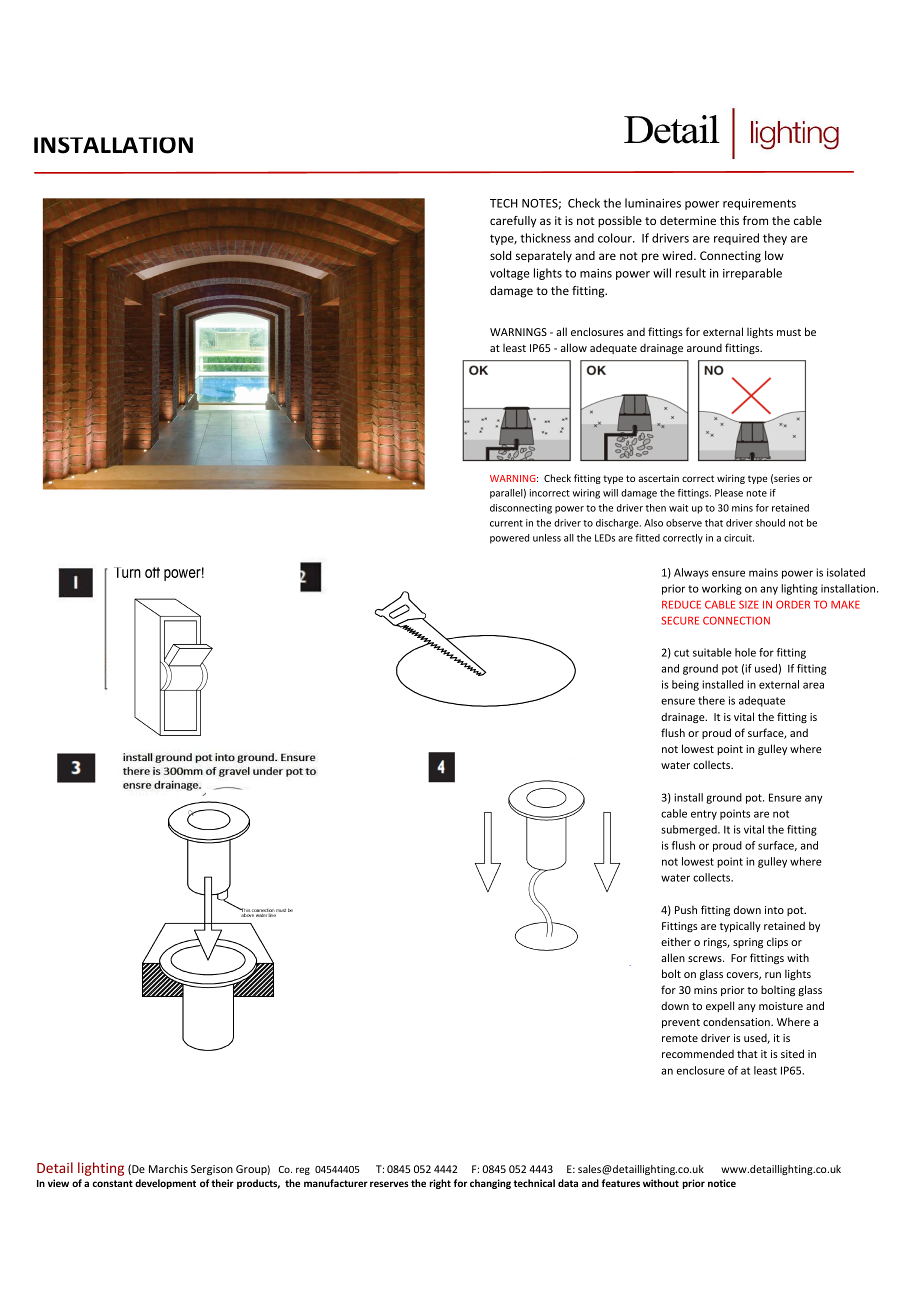 This document has height=1308, width=924. Describe the element at coordinates (770, 523) in the document. I see `should` at that location.
